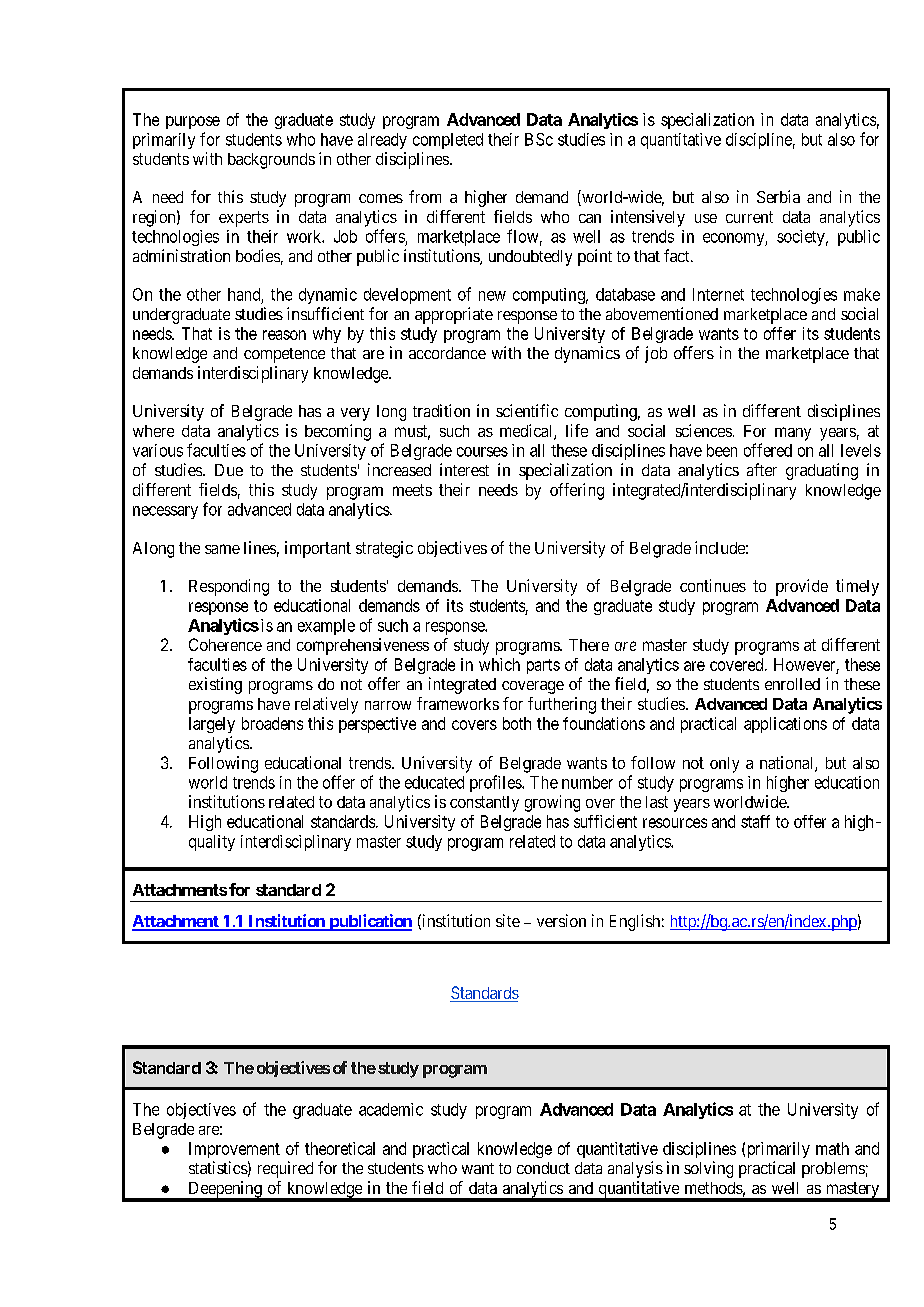 The image size is (924, 1307). I want to click on Due, so click(229, 470).
